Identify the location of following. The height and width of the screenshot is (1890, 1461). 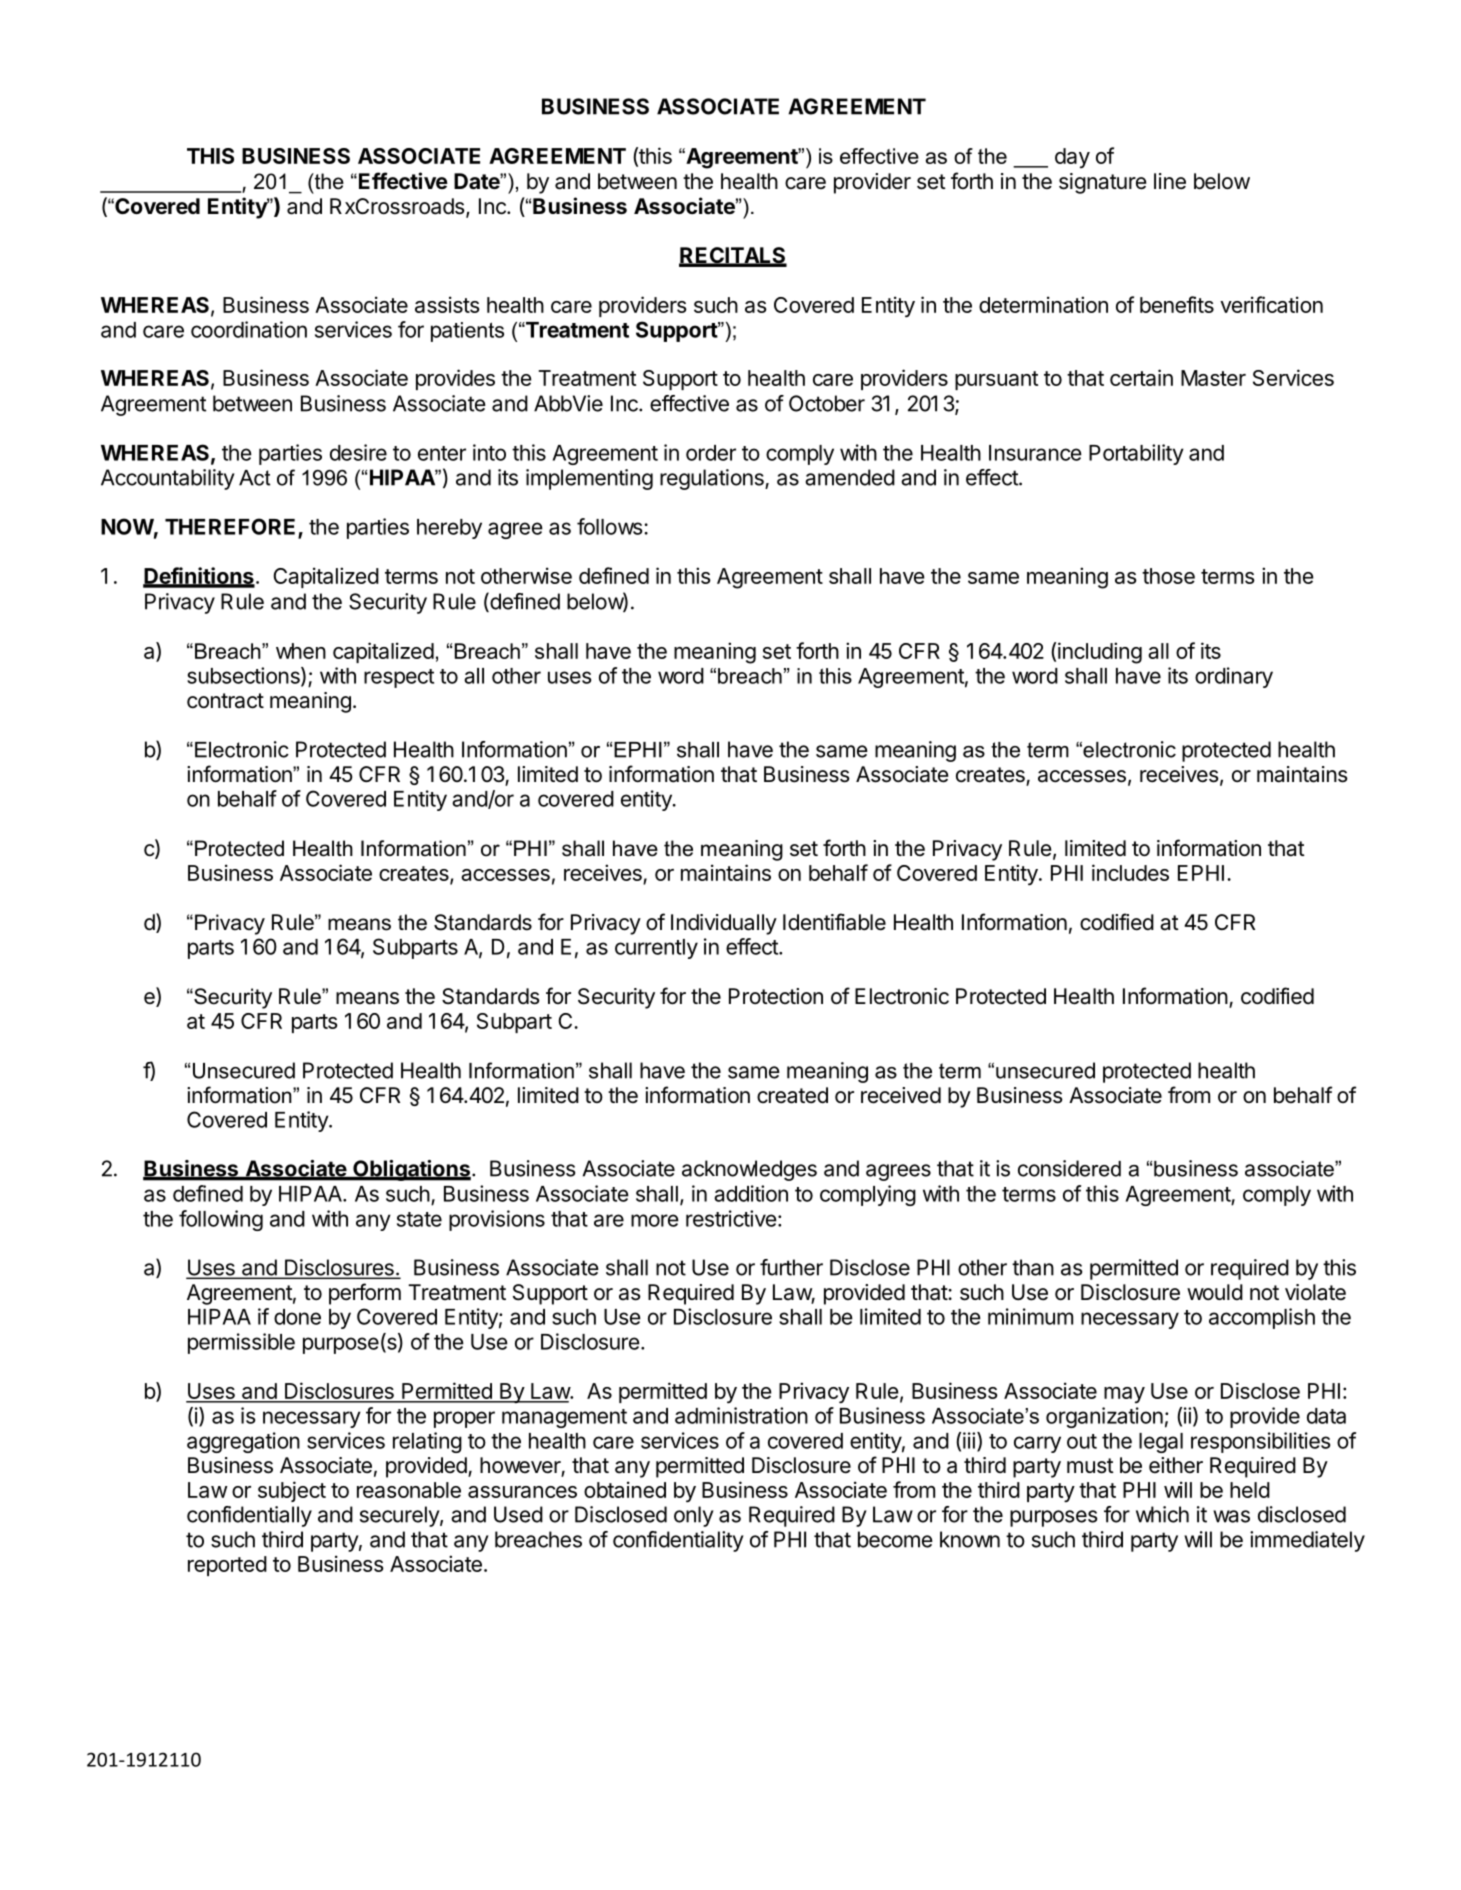
(221, 1220).
